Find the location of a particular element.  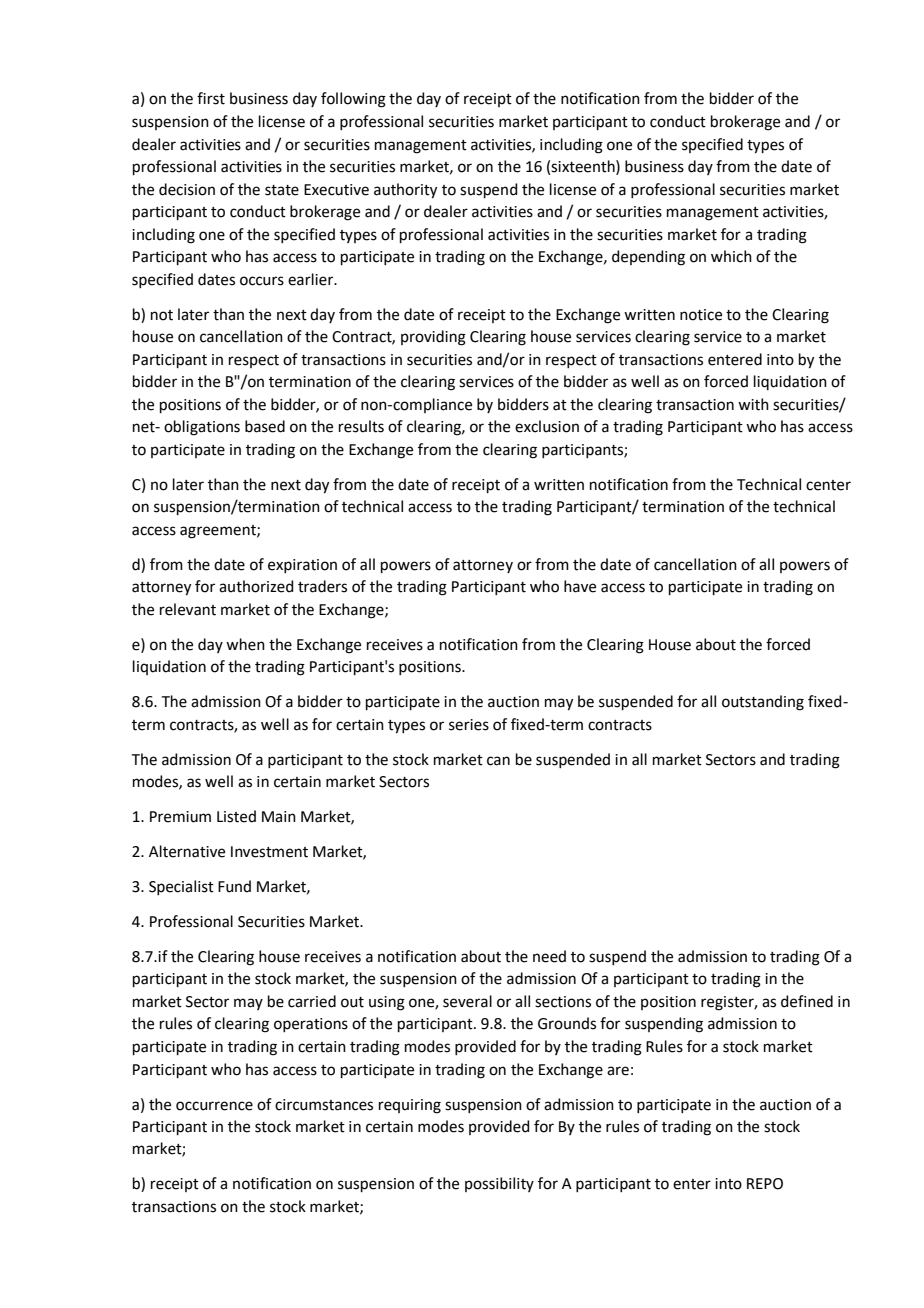

possibility is located at coordinates (499, 1184).
